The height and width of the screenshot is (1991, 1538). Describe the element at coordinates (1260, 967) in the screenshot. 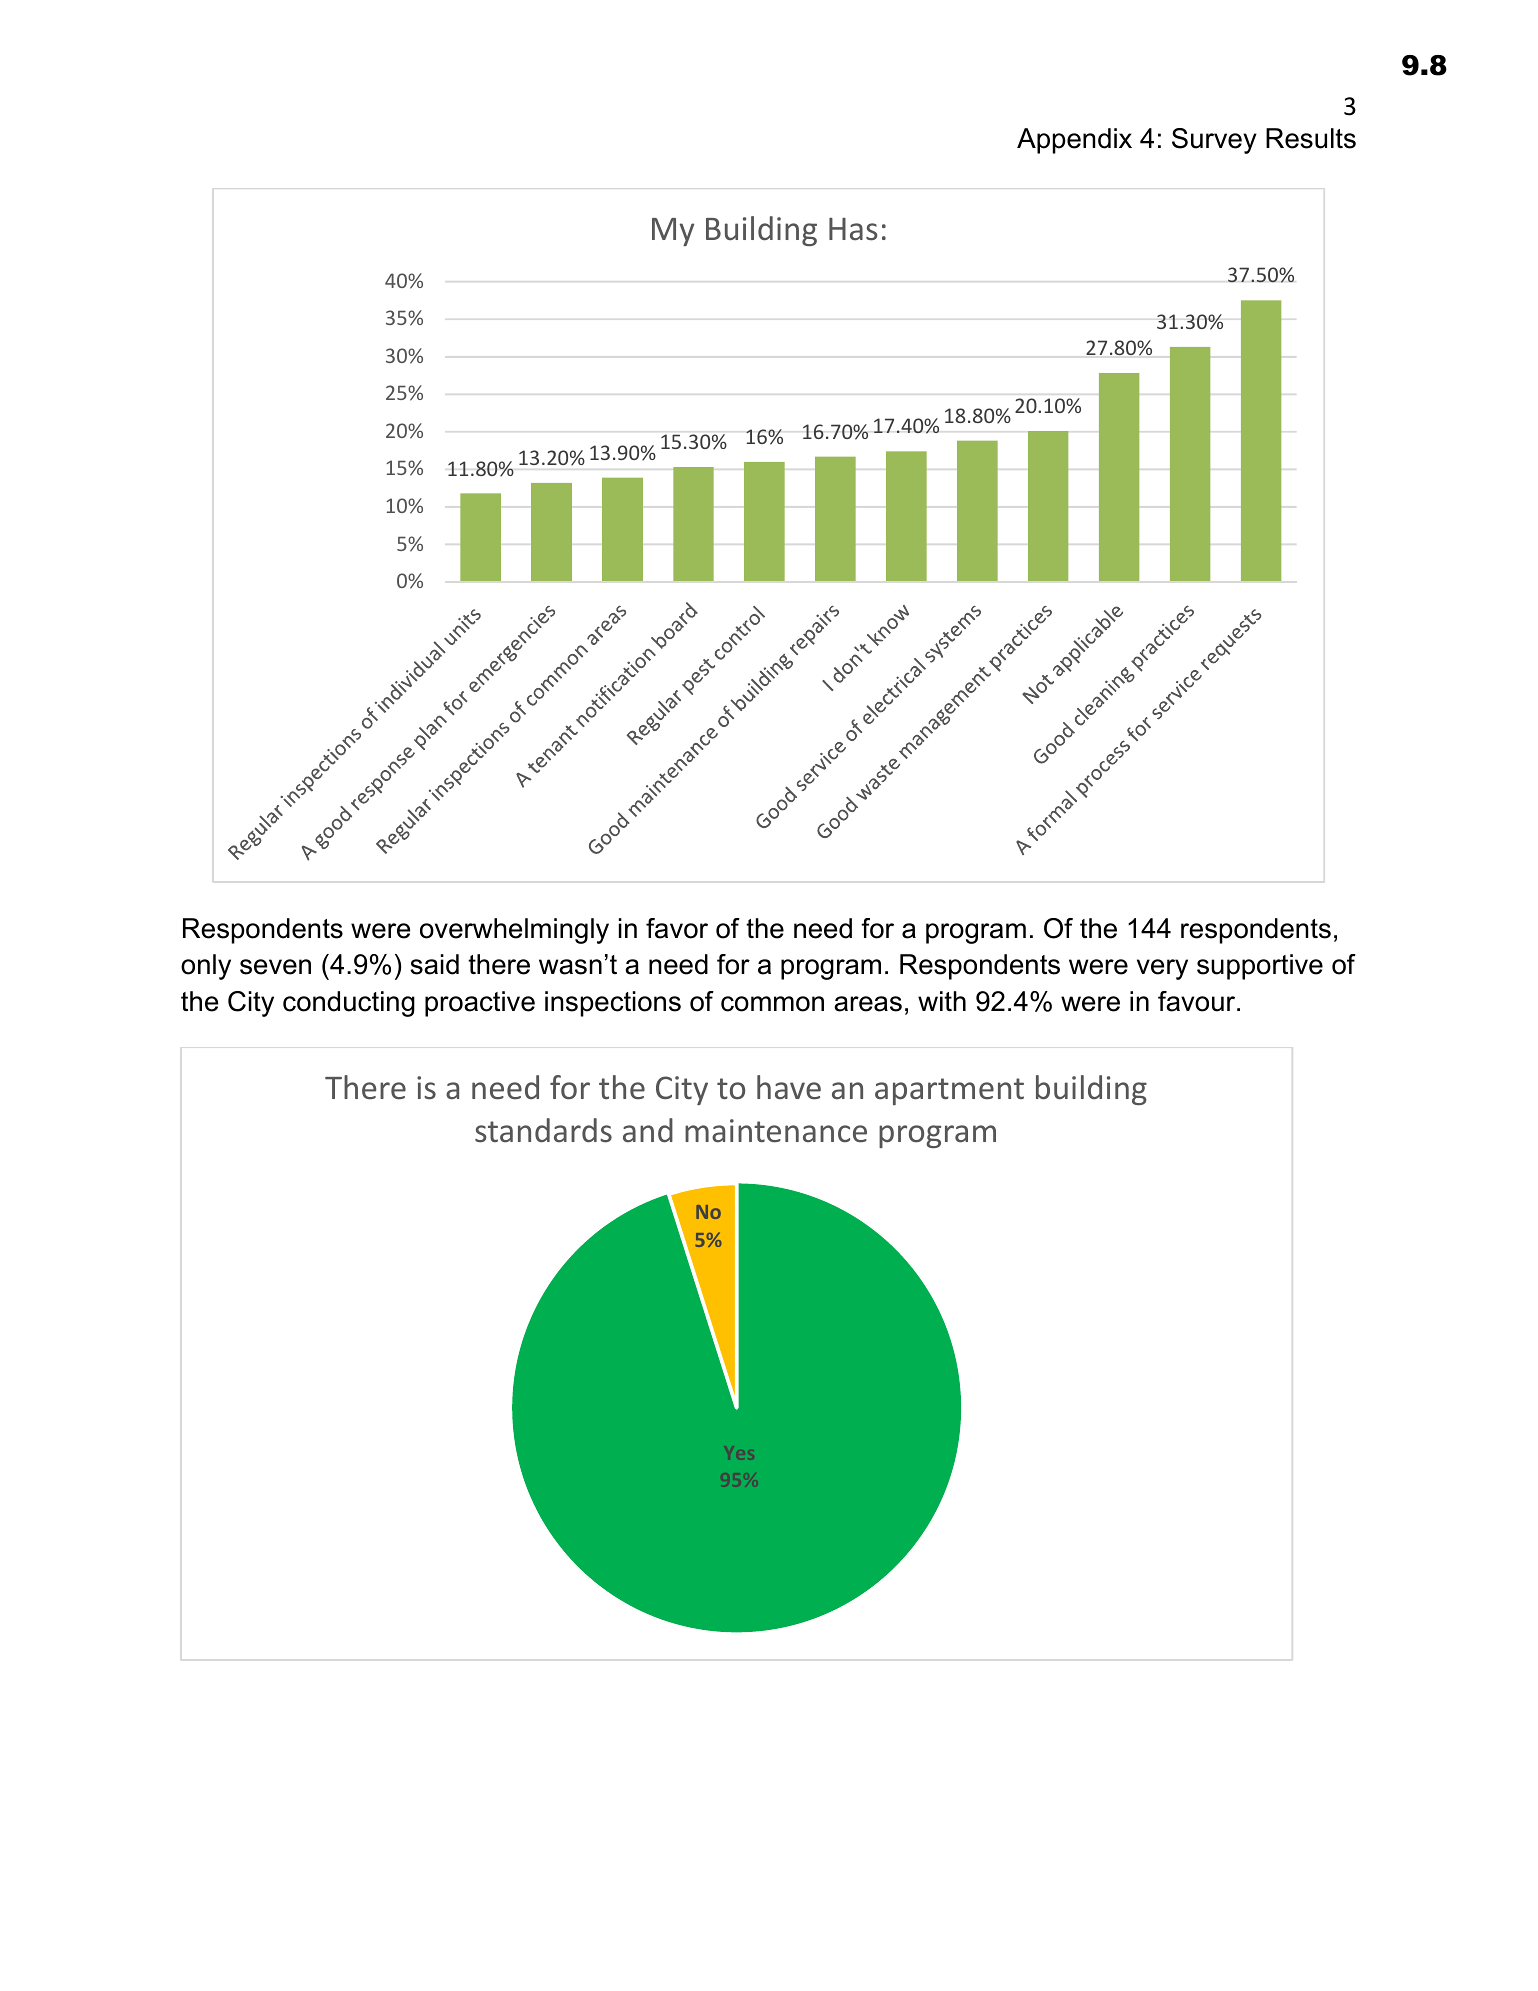

I see `supportive` at that location.
